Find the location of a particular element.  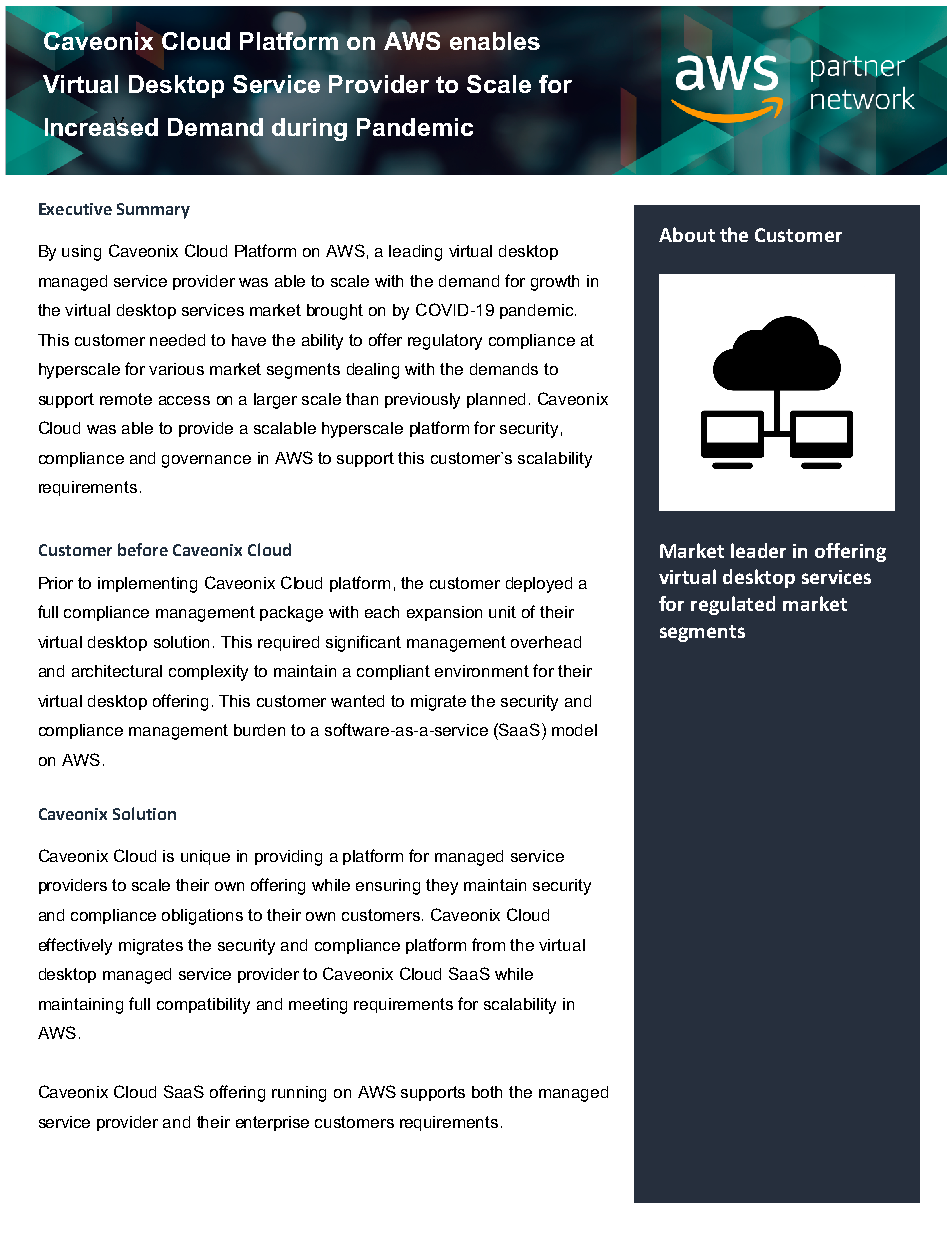

during is located at coordinates (309, 129).
